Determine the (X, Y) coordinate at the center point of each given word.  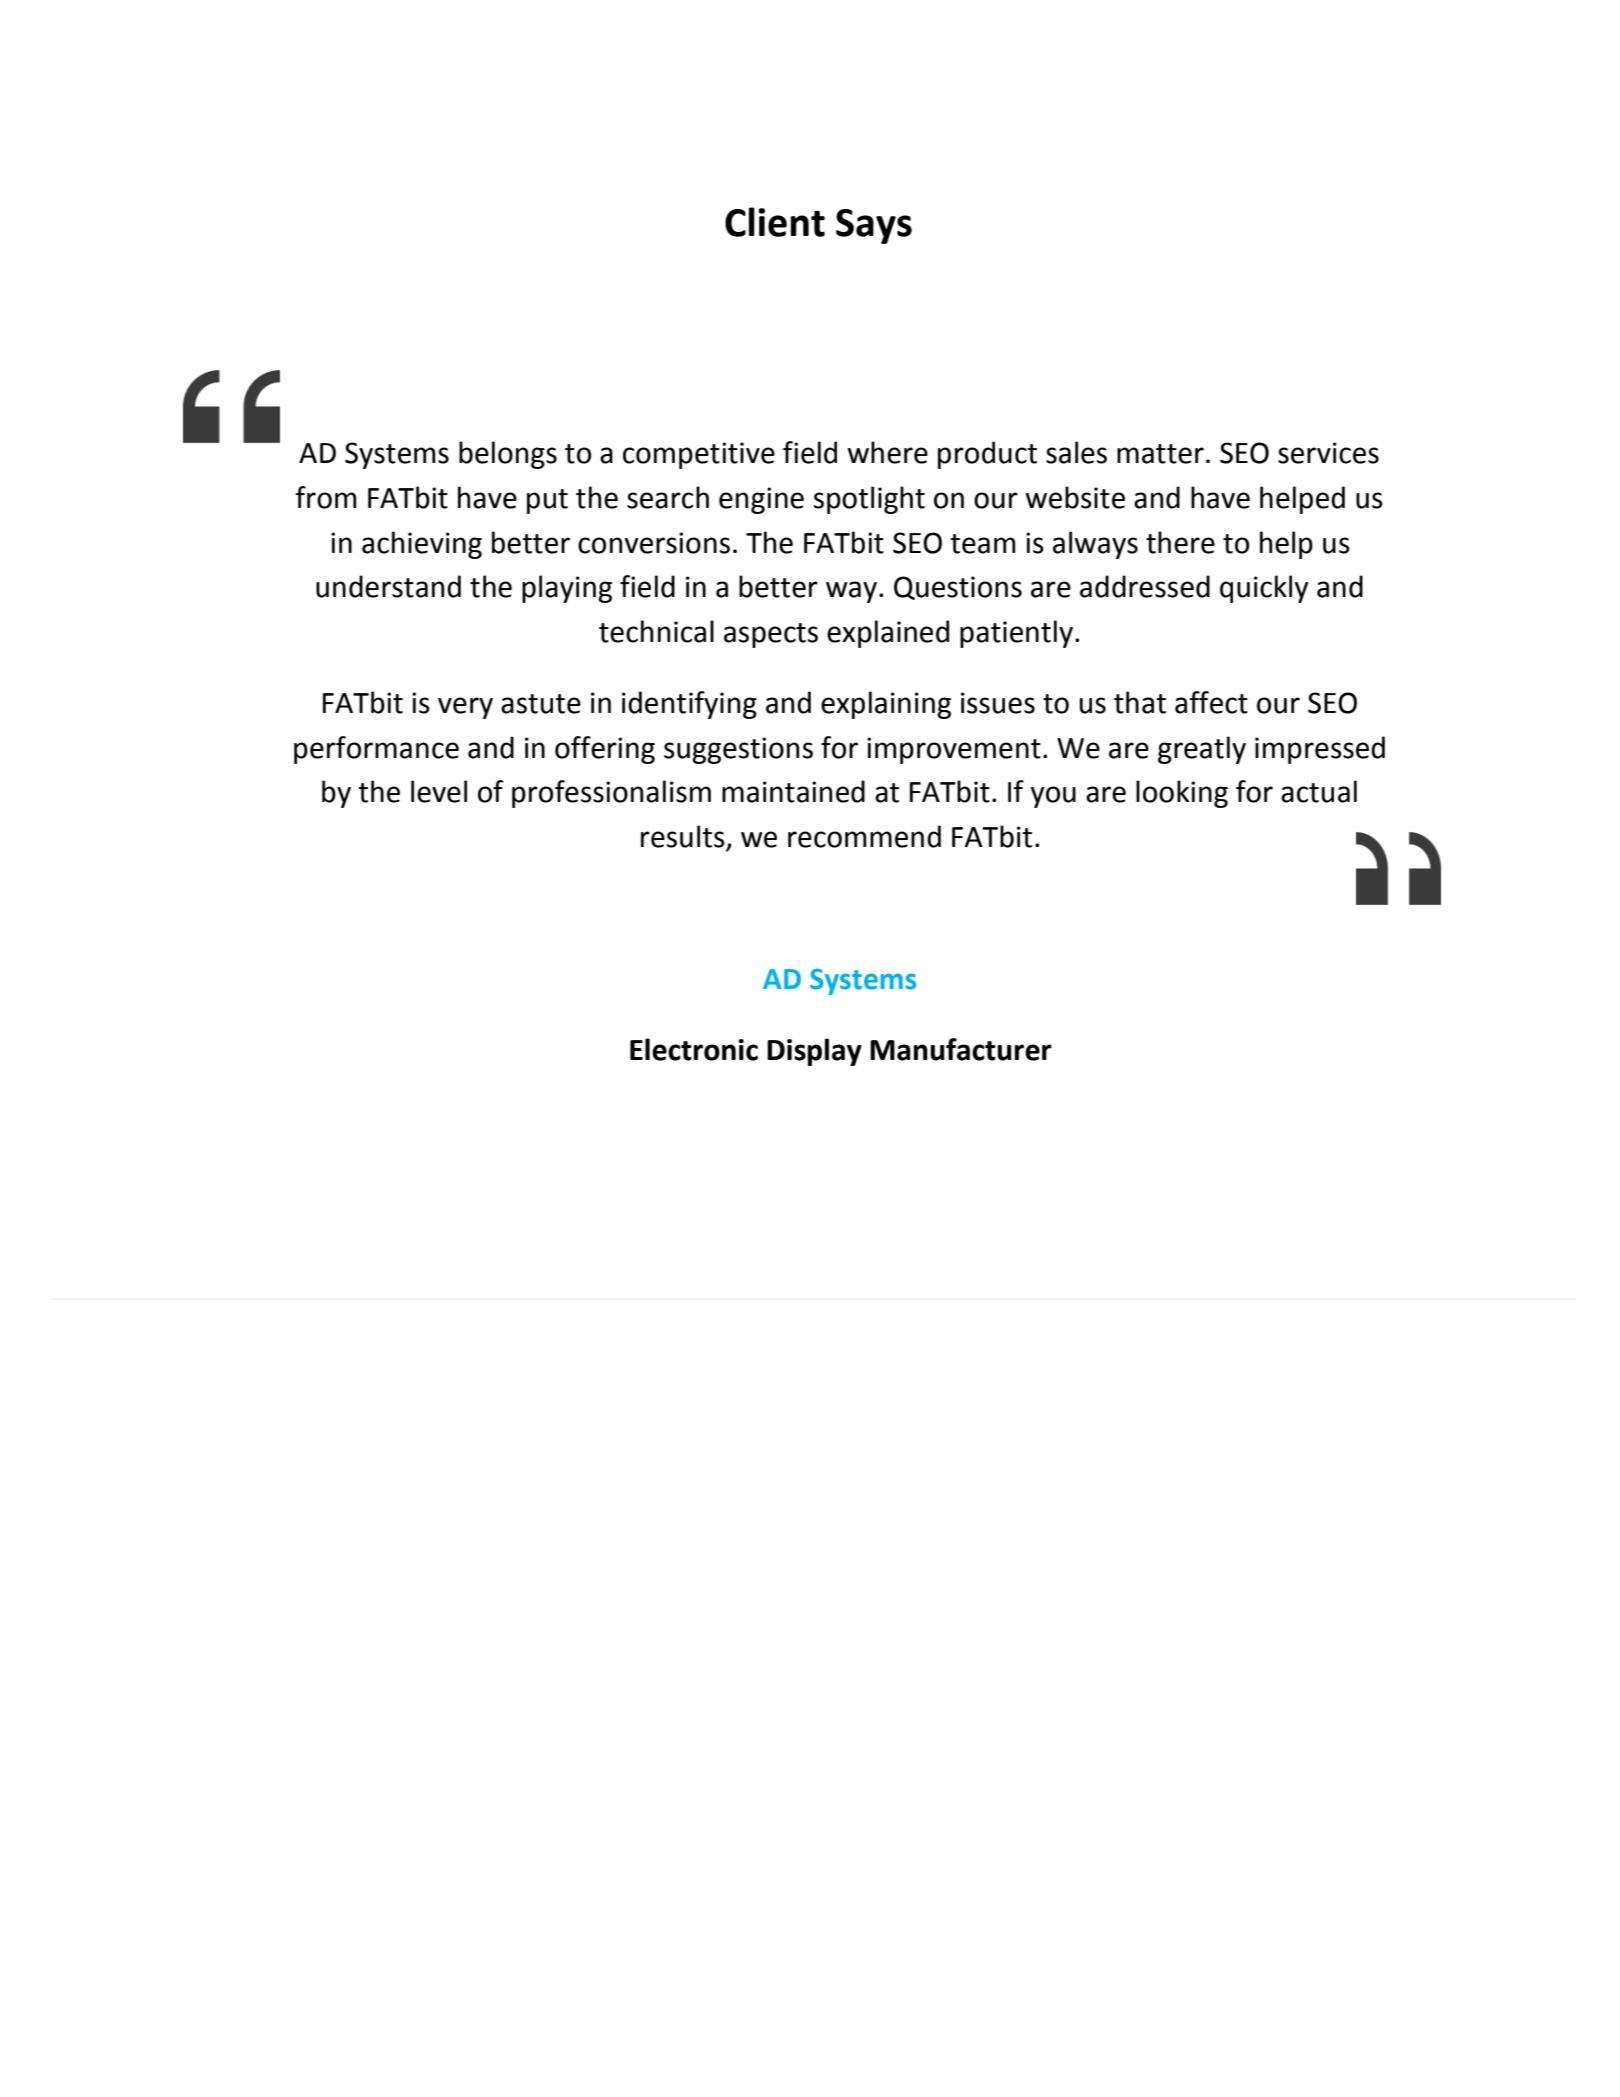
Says (874, 226)
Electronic (694, 1049)
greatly (1202, 750)
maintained (793, 791)
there (1180, 542)
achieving (422, 545)
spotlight (869, 500)
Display (814, 1052)
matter (1160, 454)
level (439, 791)
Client (775, 222)
